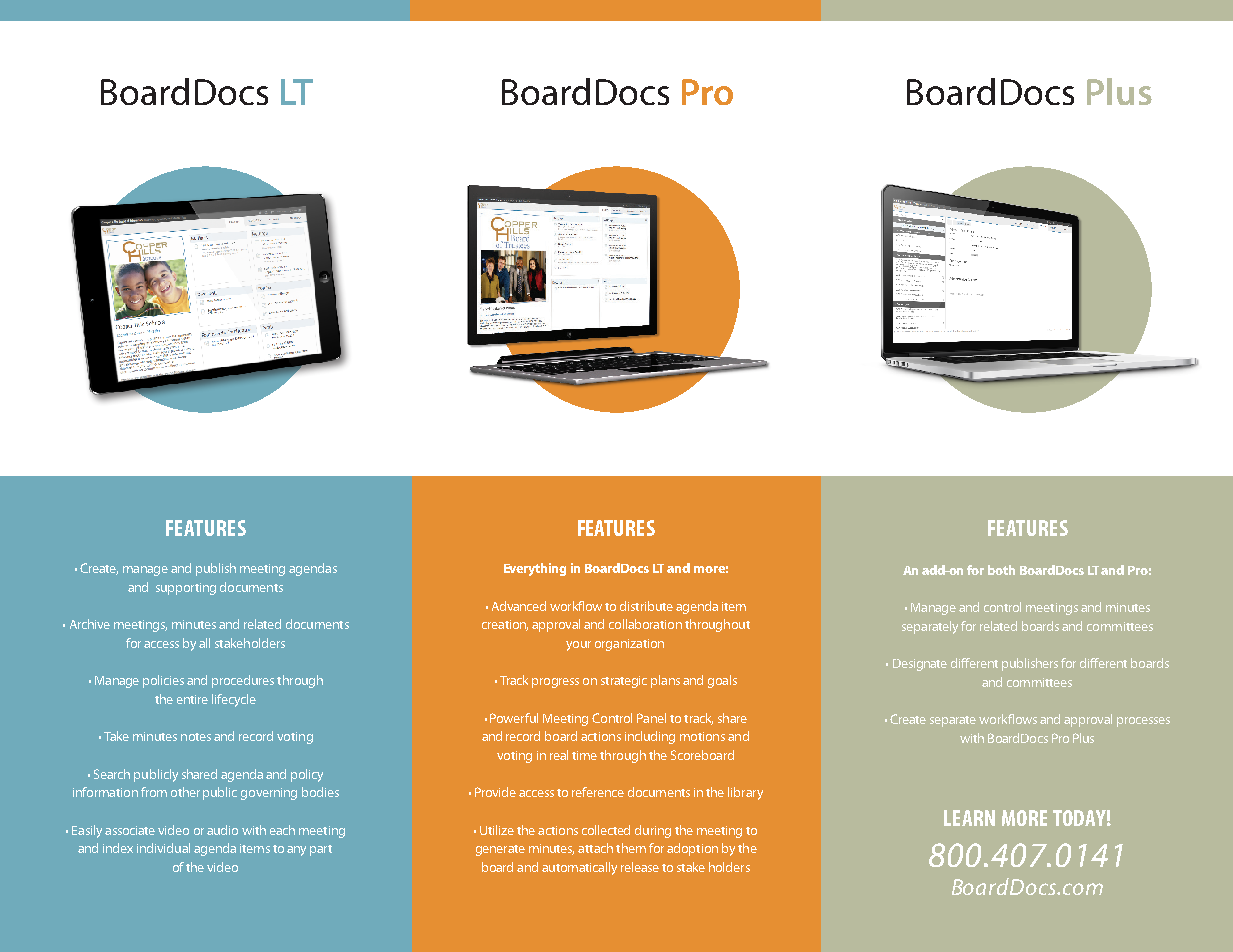 The height and width of the screenshot is (952, 1233). Describe the element at coordinates (745, 793) in the screenshot. I see `library` at that location.
